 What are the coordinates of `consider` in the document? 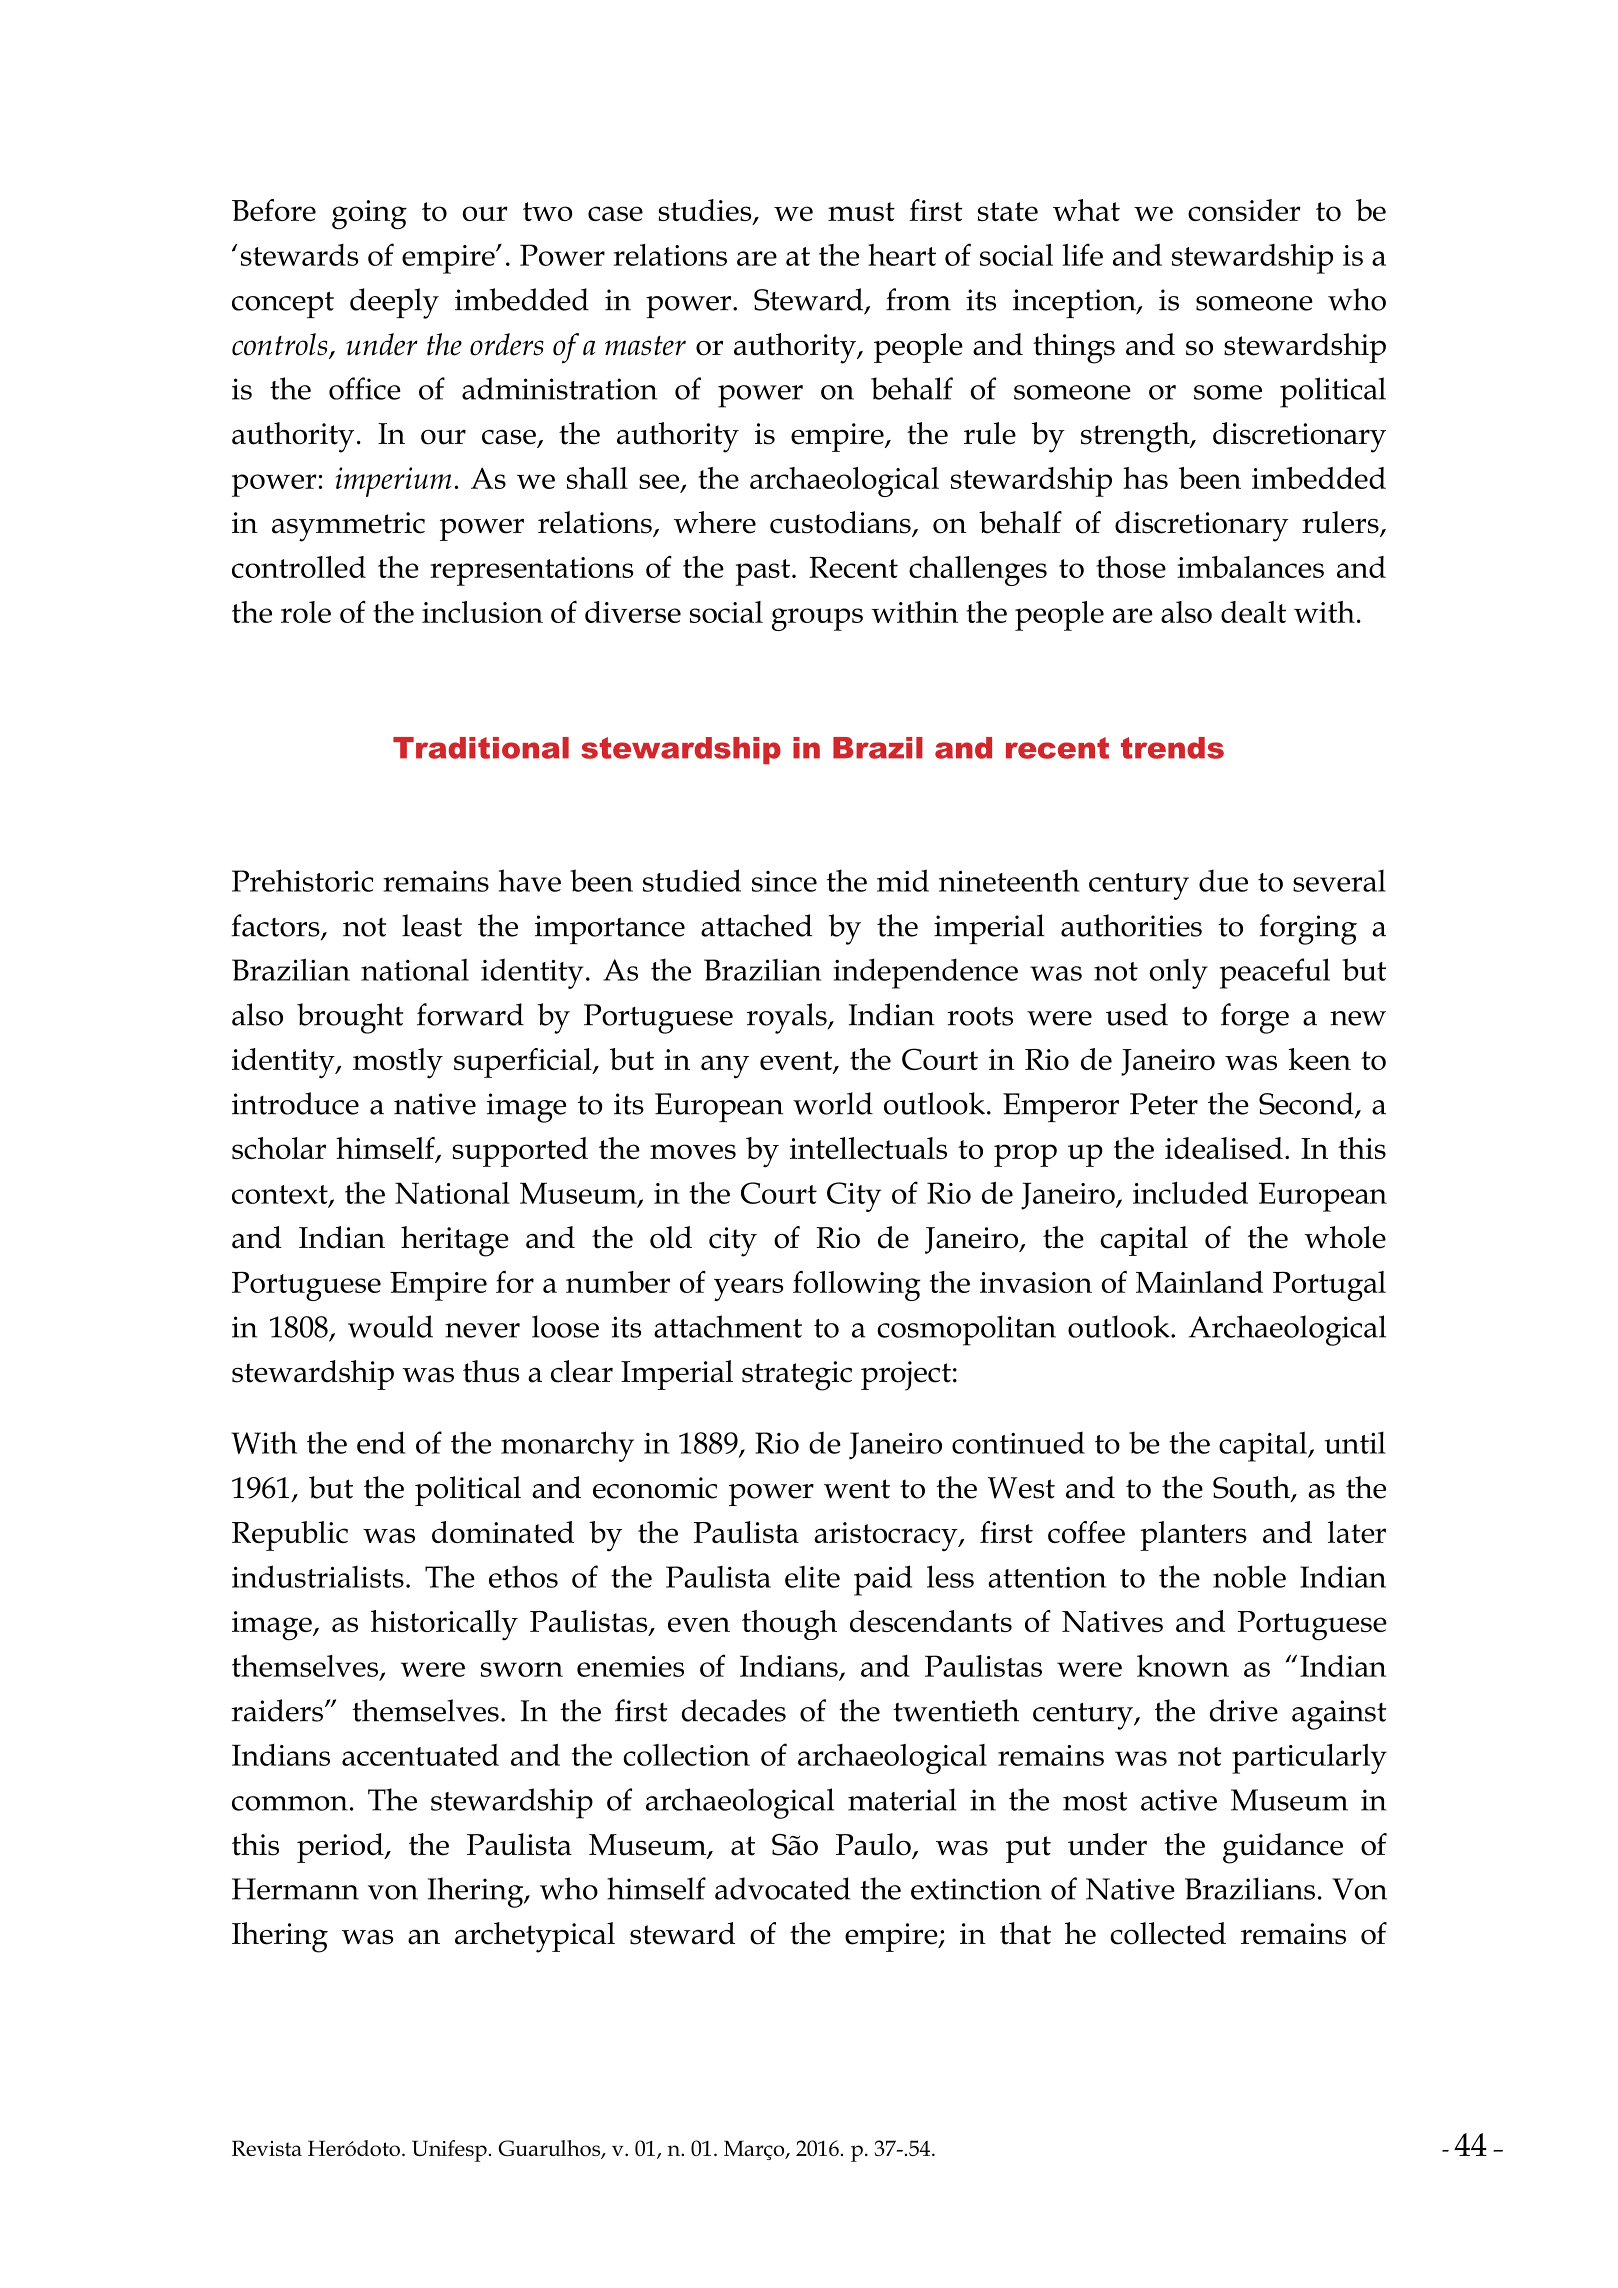 It's located at (1244, 210).
